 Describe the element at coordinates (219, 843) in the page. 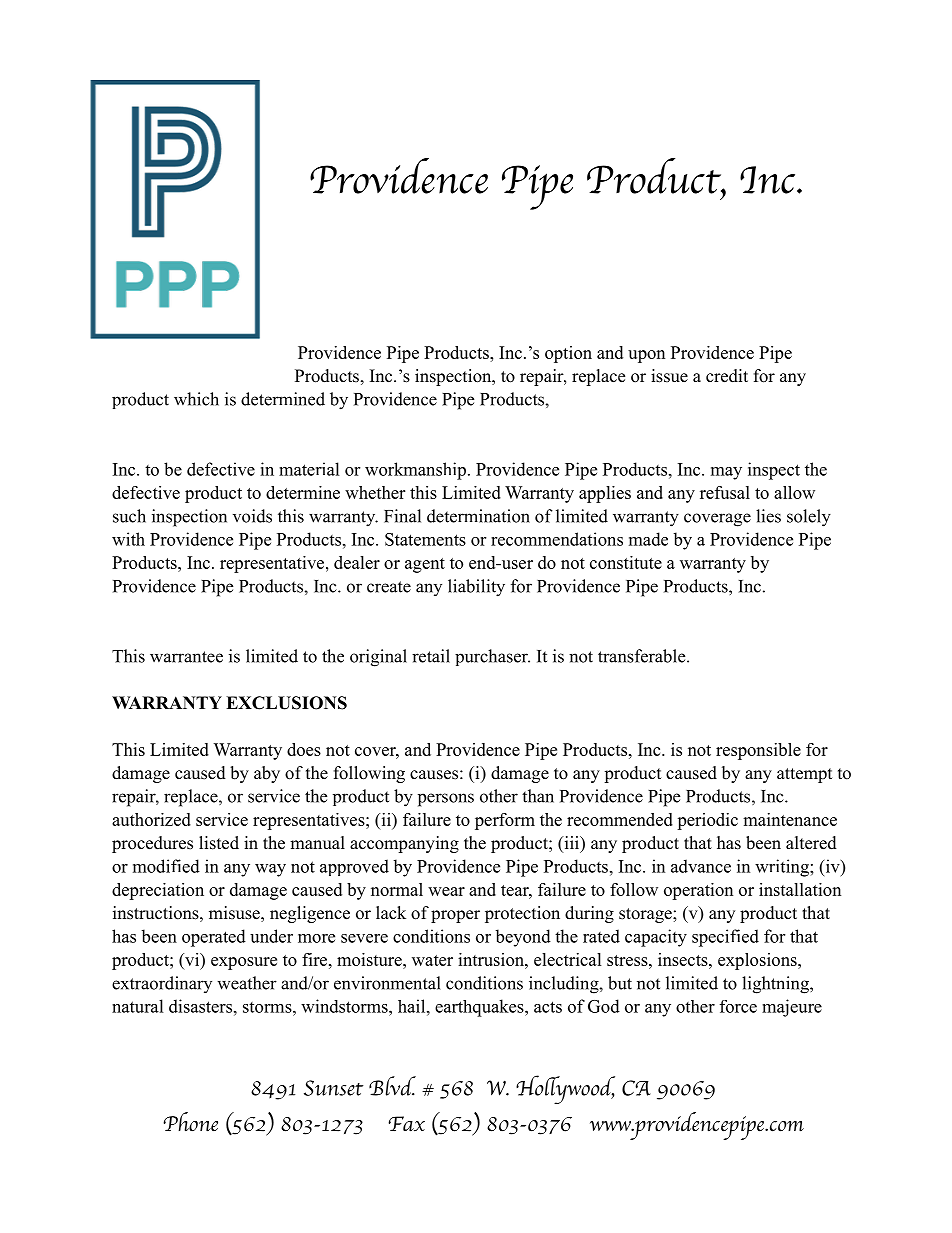

I see `listed` at that location.
